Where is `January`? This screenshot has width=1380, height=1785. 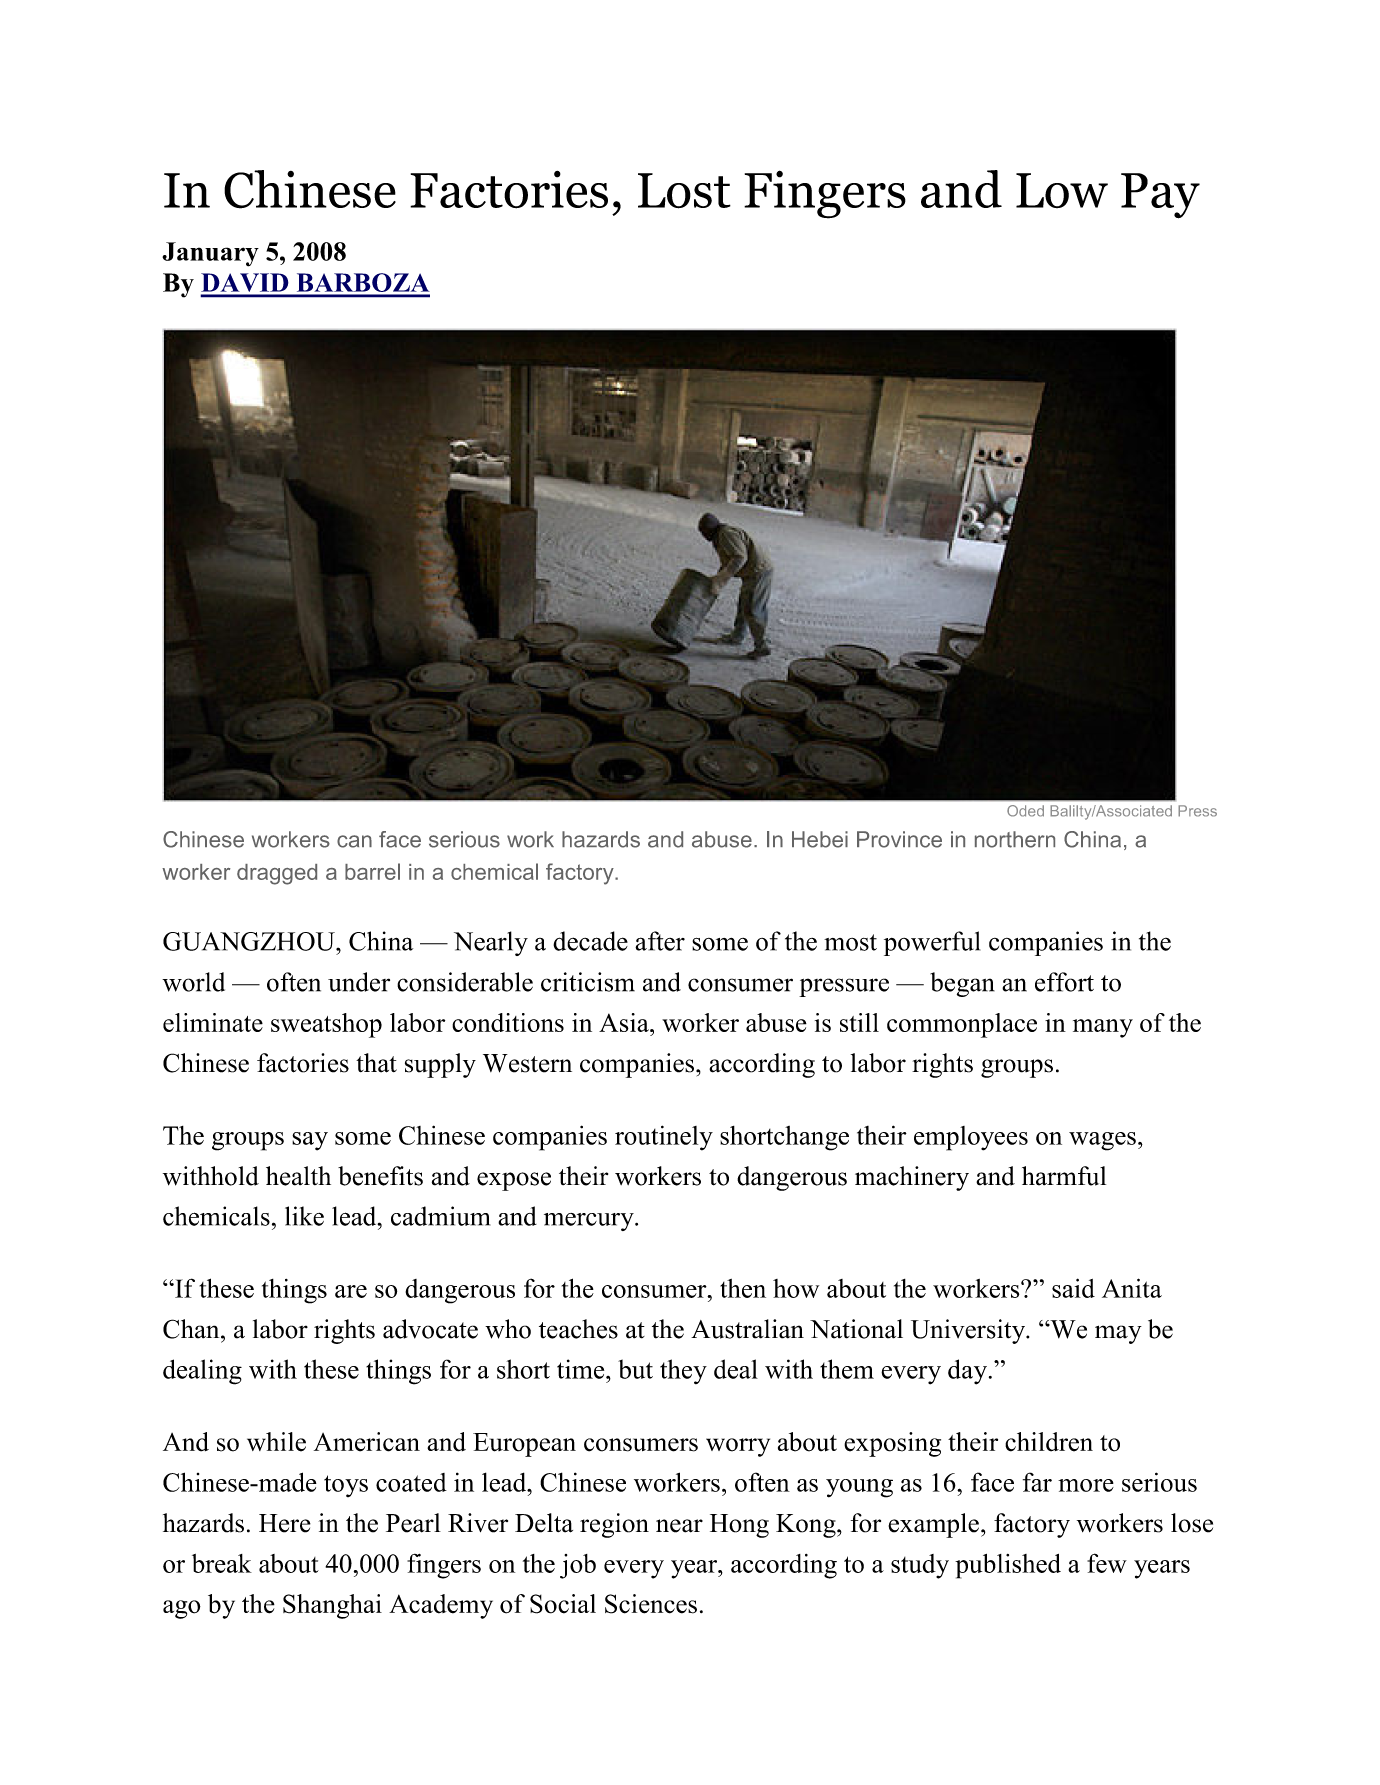
January is located at coordinates (210, 254).
